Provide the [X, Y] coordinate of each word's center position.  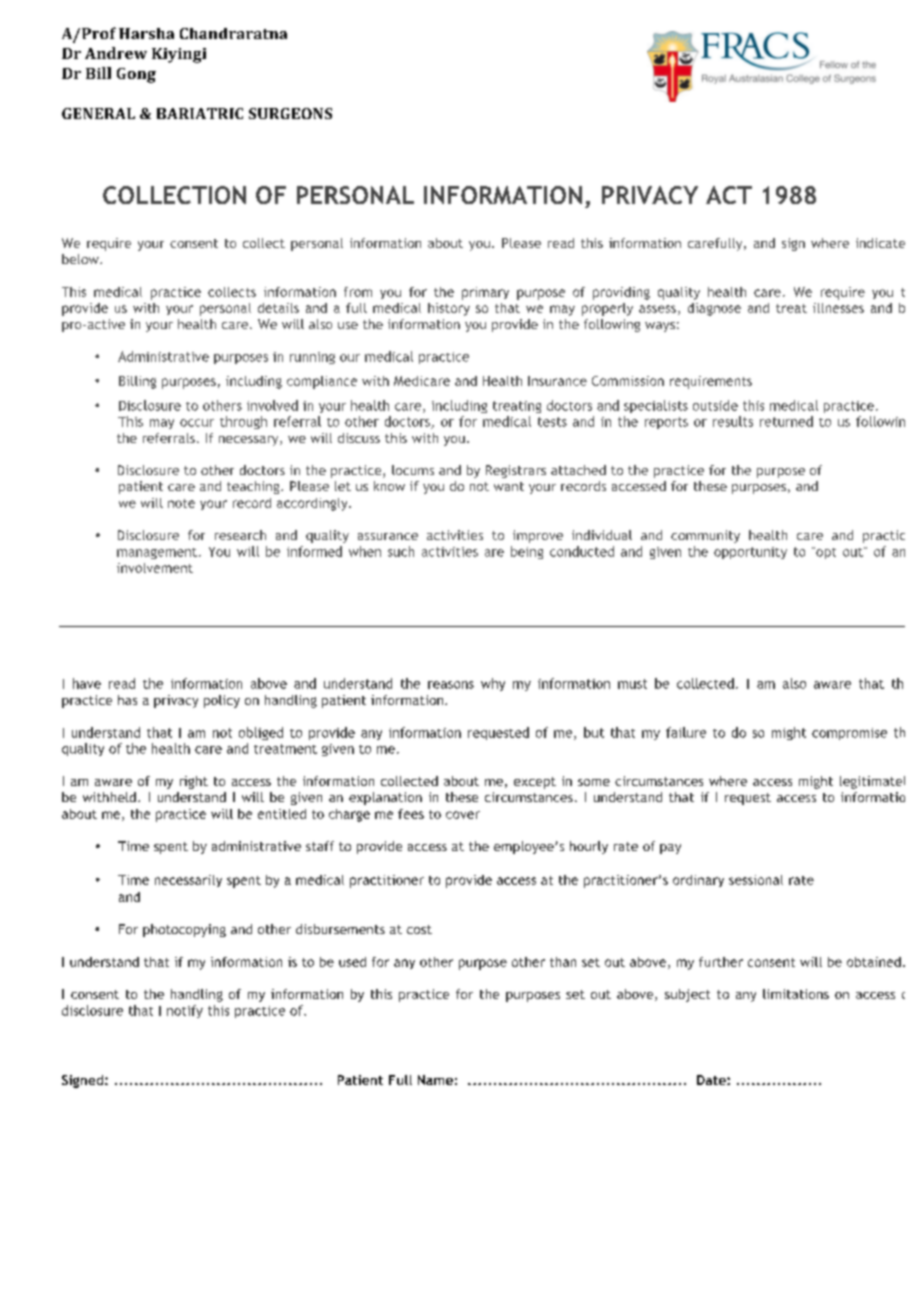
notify [185, 1011]
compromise [849, 734]
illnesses [838, 308]
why [493, 684]
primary [485, 293]
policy [222, 701]
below [81, 259]
